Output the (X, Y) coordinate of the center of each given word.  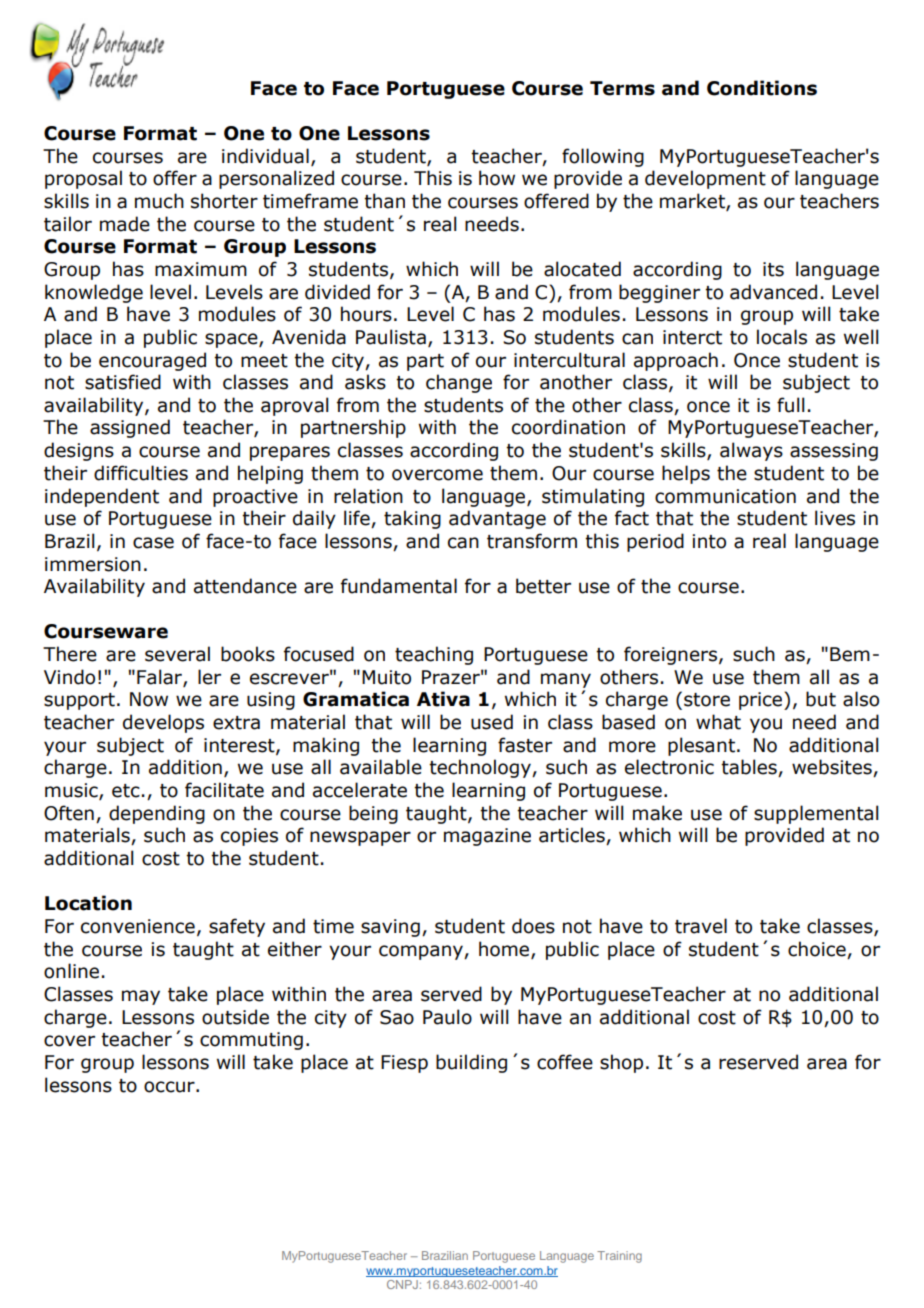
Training (619, 1257)
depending (157, 814)
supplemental (816, 814)
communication (725, 496)
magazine (487, 837)
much (159, 201)
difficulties (141, 473)
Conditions (762, 88)
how (497, 178)
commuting (251, 1041)
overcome (437, 475)
